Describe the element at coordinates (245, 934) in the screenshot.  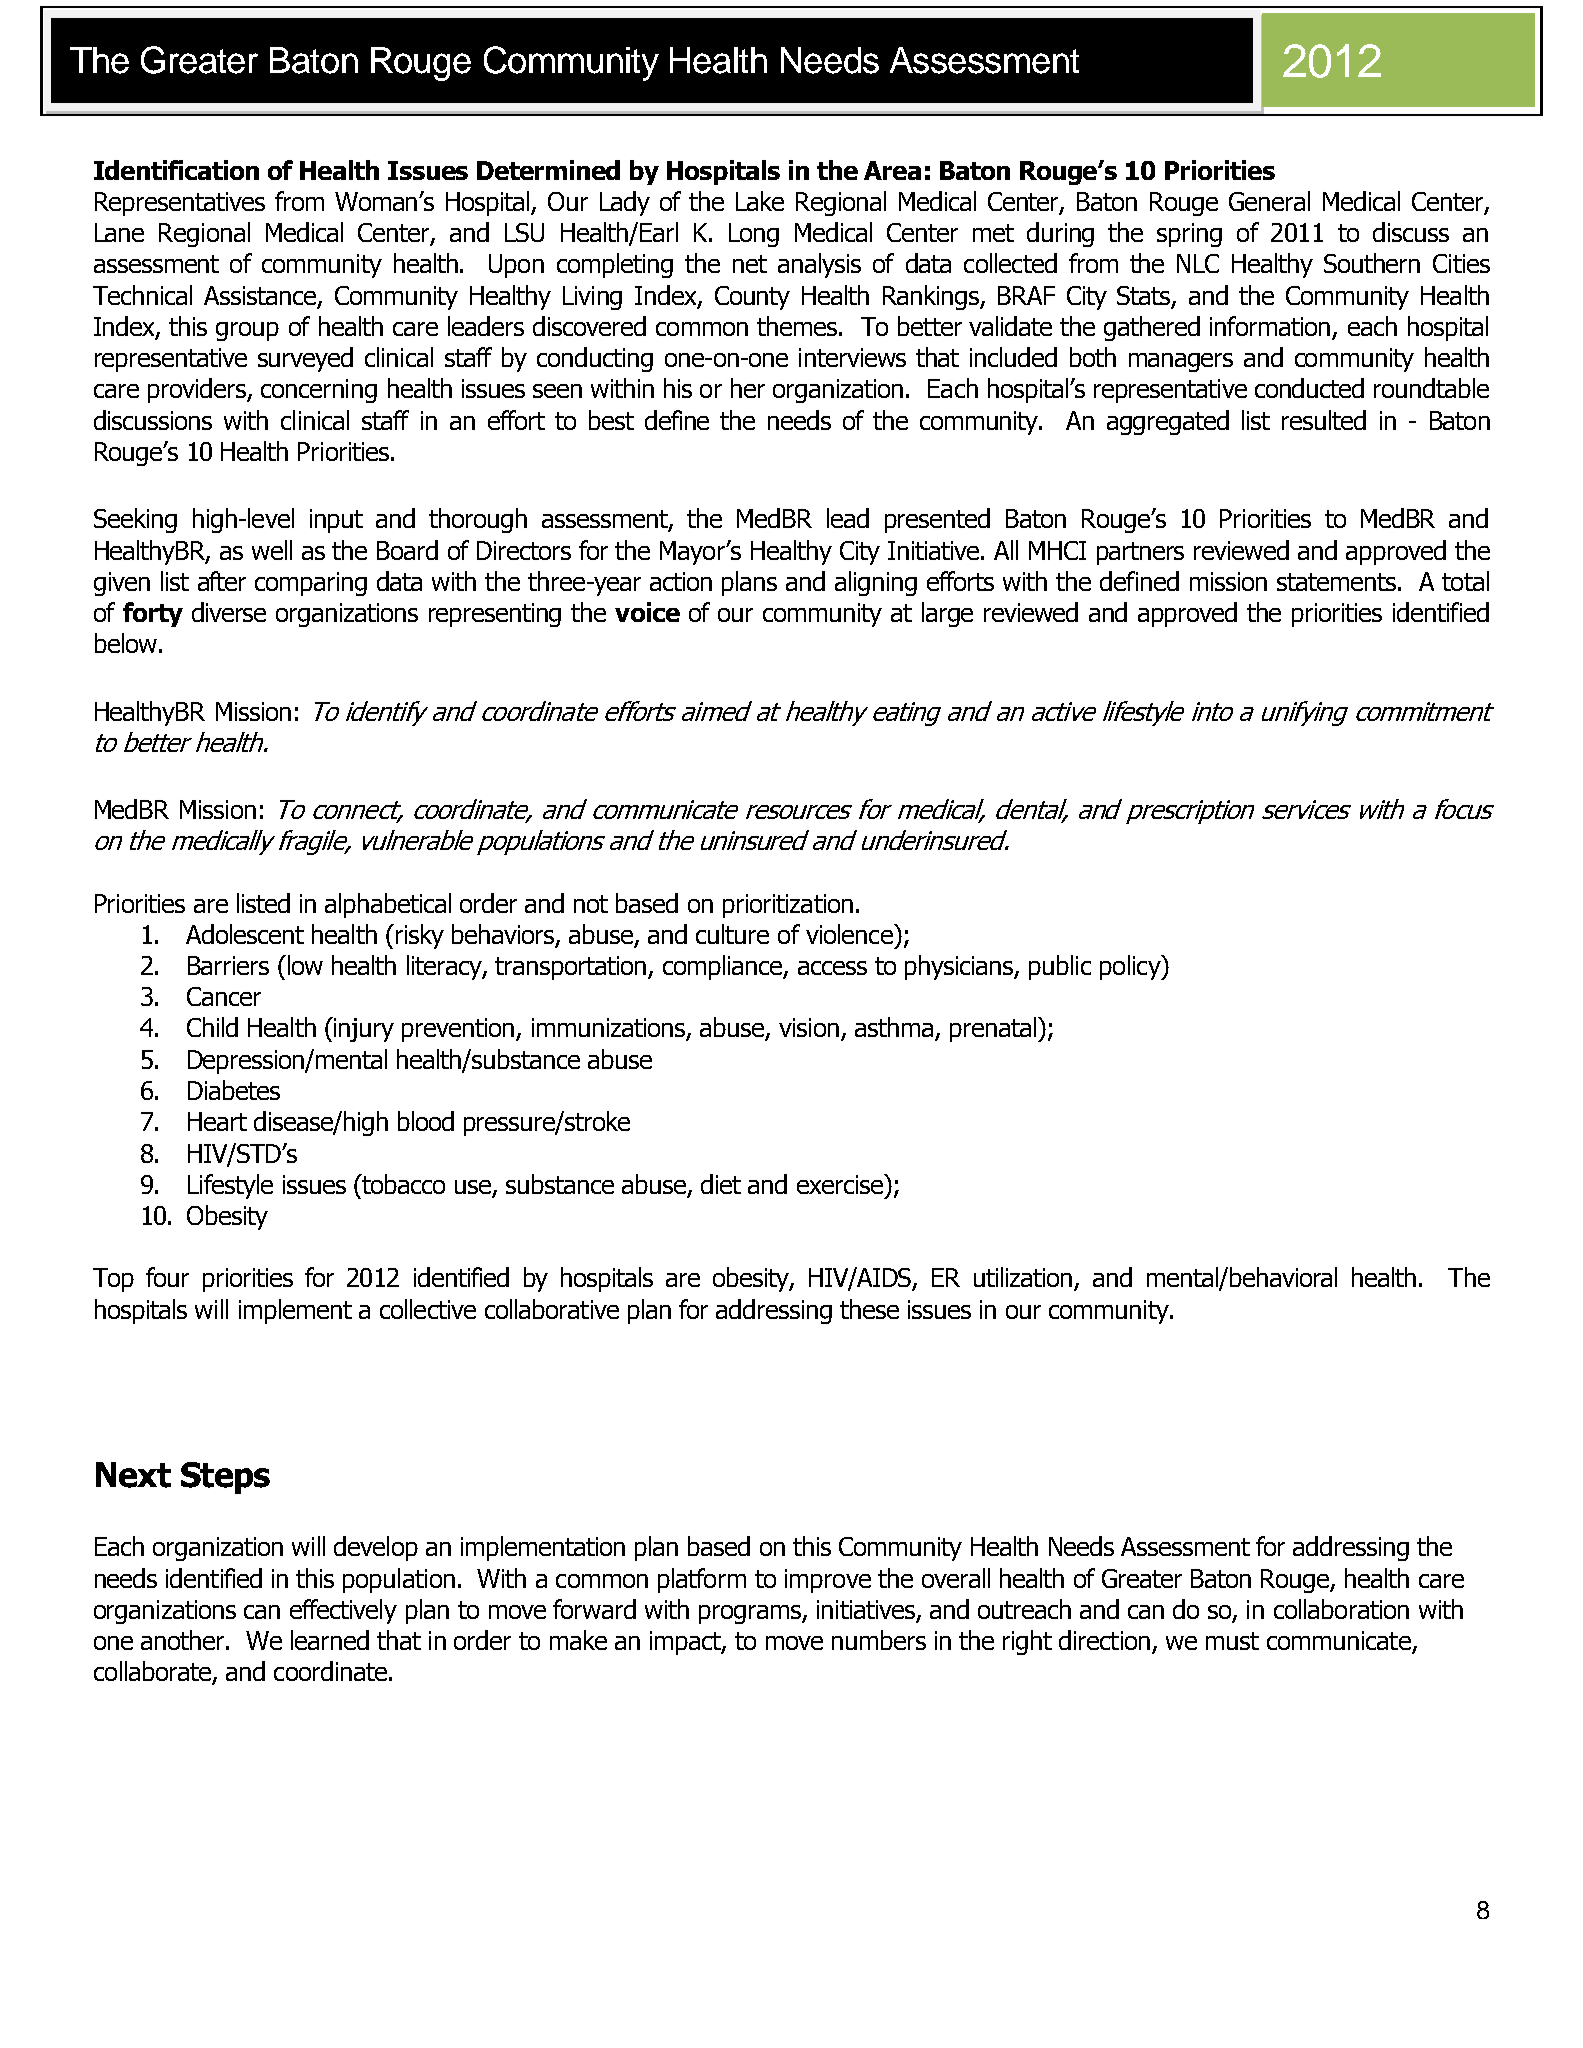
I see `Adolescent` at that location.
